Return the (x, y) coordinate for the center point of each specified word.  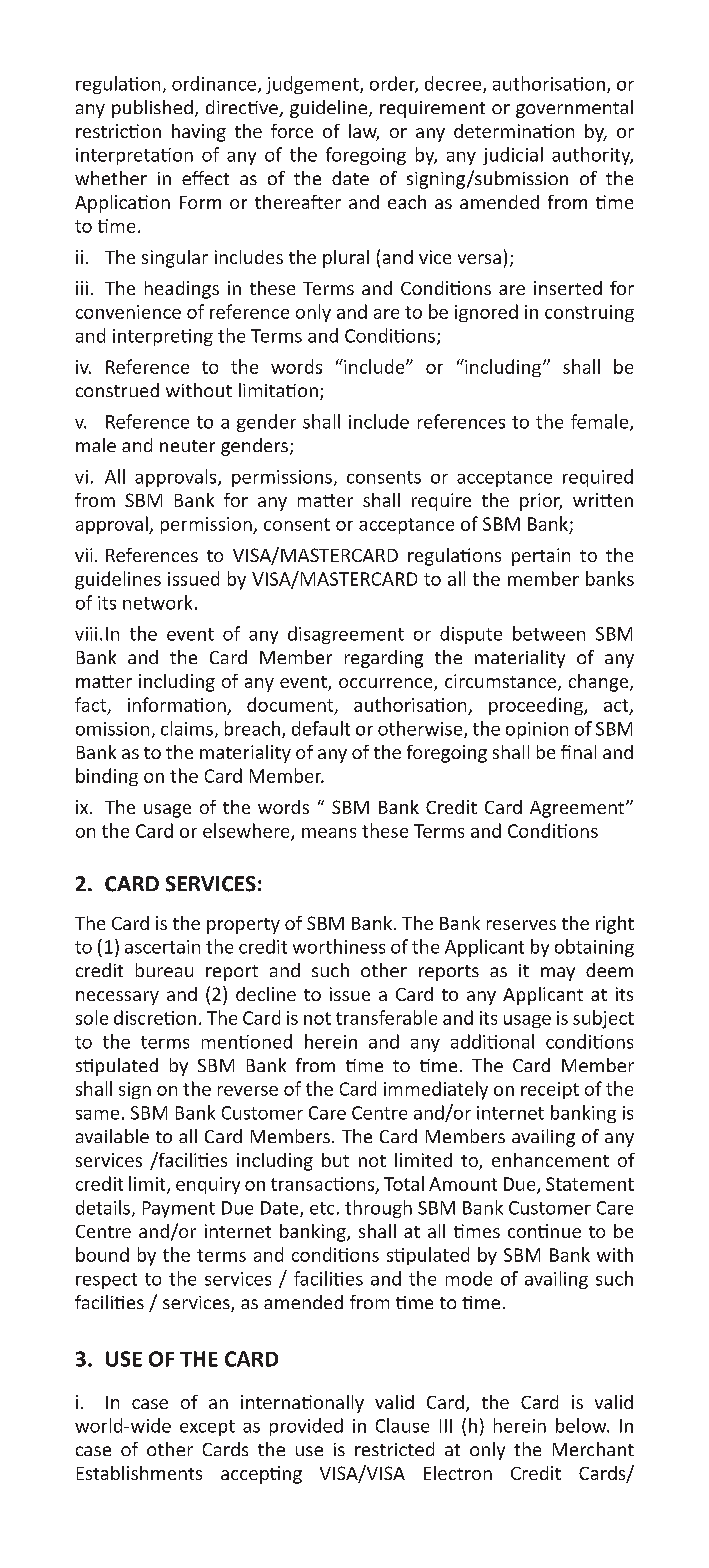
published (152, 109)
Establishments (139, 1473)
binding (107, 777)
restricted (394, 1449)
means (329, 833)
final (578, 752)
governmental (574, 109)
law (364, 132)
